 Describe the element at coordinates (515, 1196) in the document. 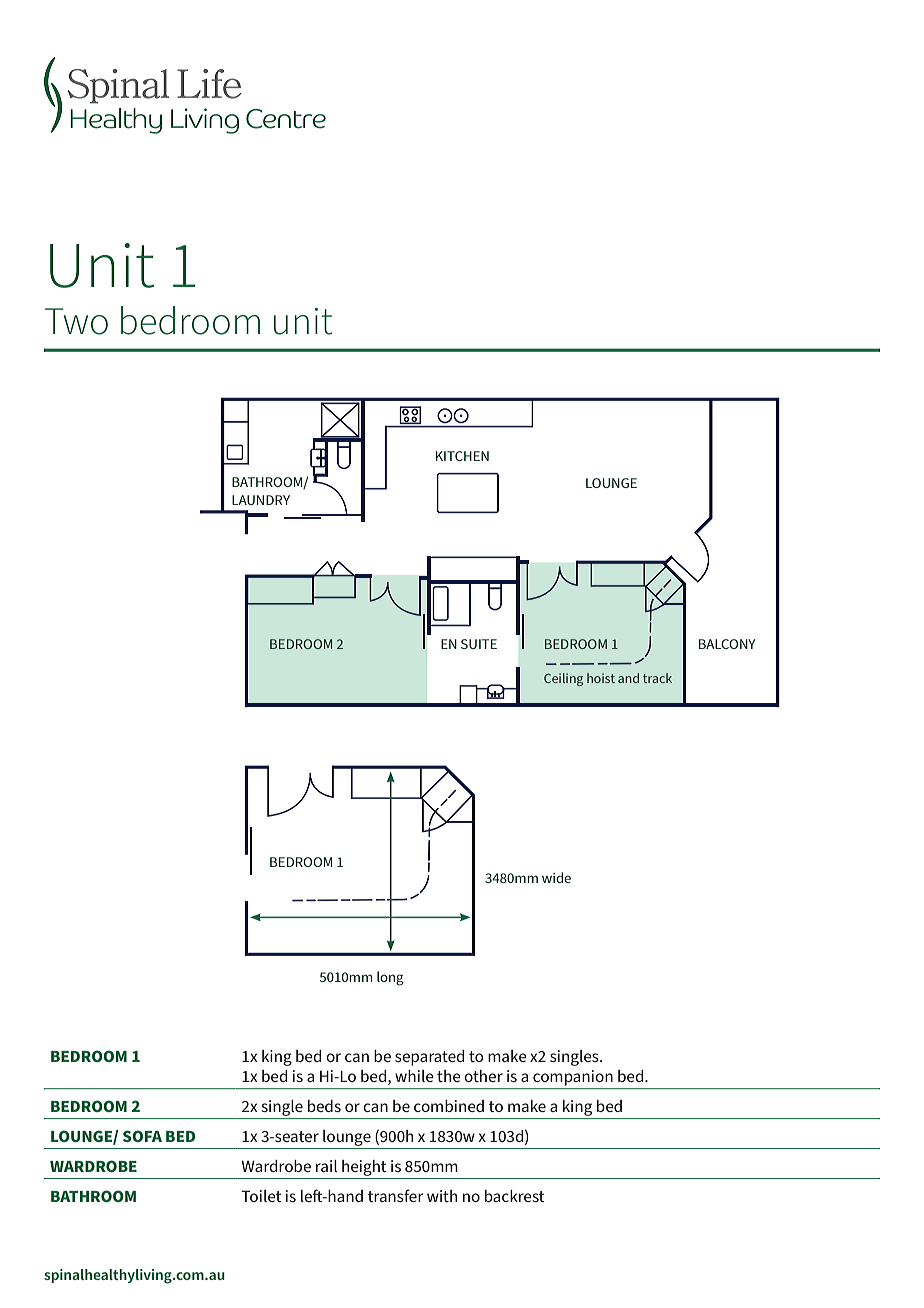

I see `backrest` at that location.
